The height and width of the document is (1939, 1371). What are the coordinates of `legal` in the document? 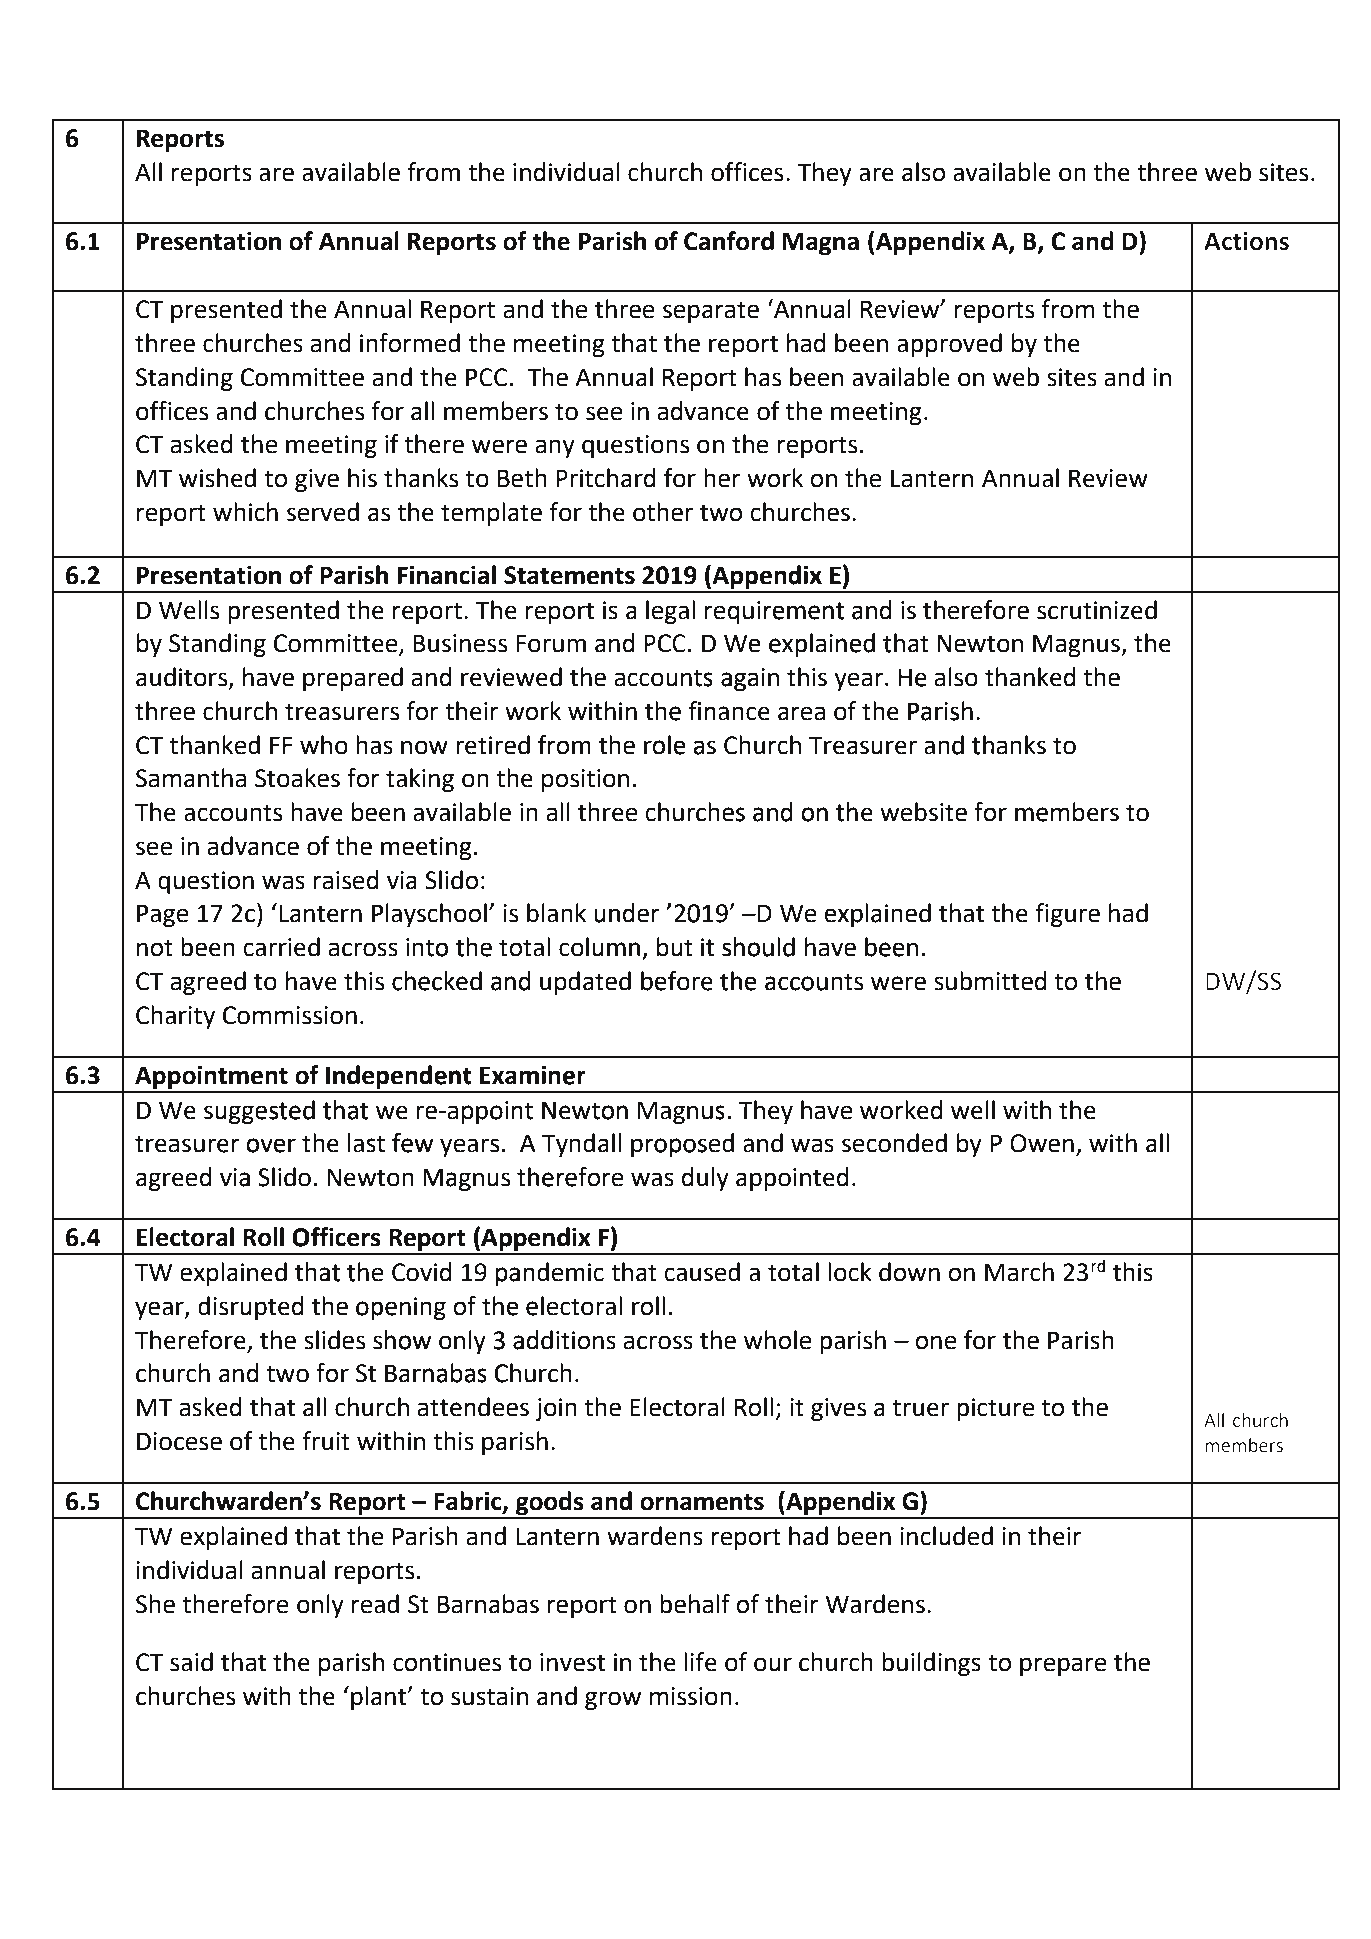 It's located at (670, 612).
